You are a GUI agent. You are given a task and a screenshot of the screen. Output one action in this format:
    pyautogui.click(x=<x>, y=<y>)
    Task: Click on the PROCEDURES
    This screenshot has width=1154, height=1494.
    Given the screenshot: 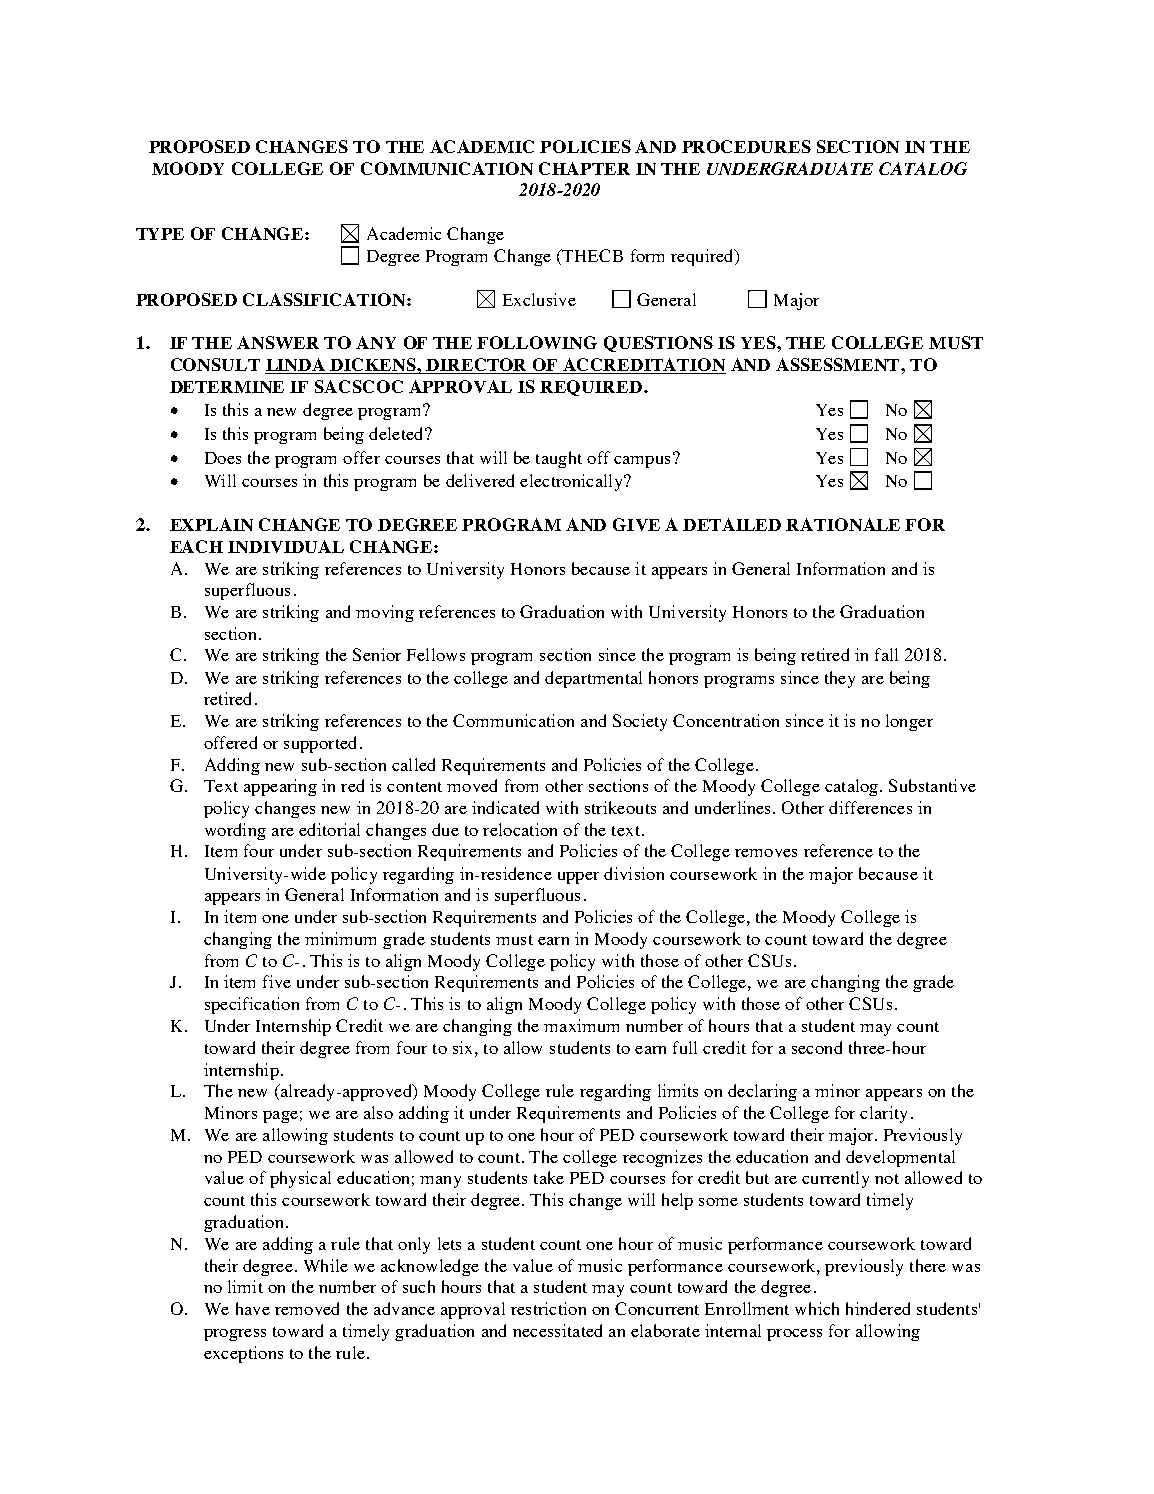 What is the action you would take?
    pyautogui.click(x=746, y=146)
